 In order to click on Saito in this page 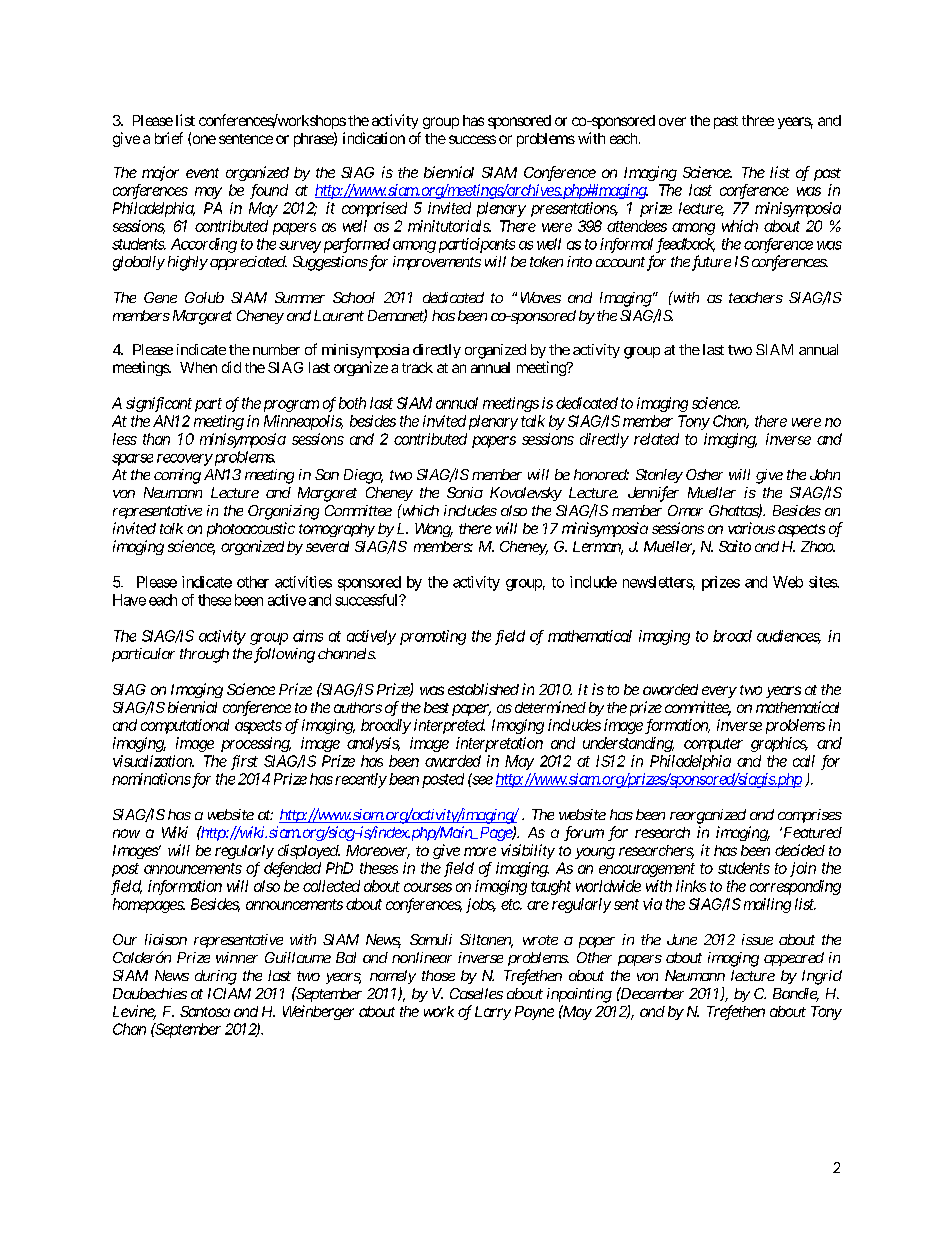, I will do `click(735, 546)`.
